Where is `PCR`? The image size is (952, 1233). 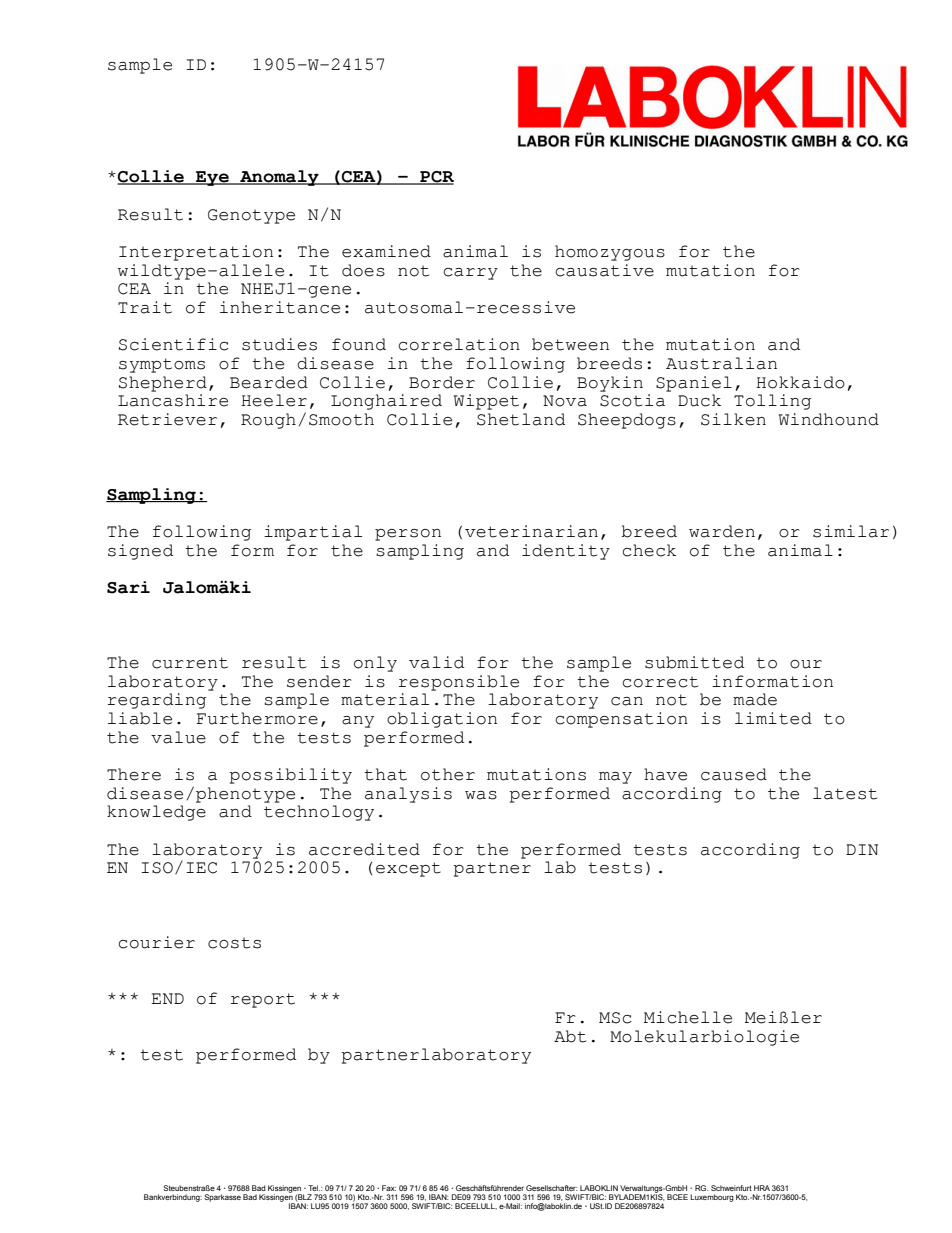
PCR is located at coordinates (436, 178).
